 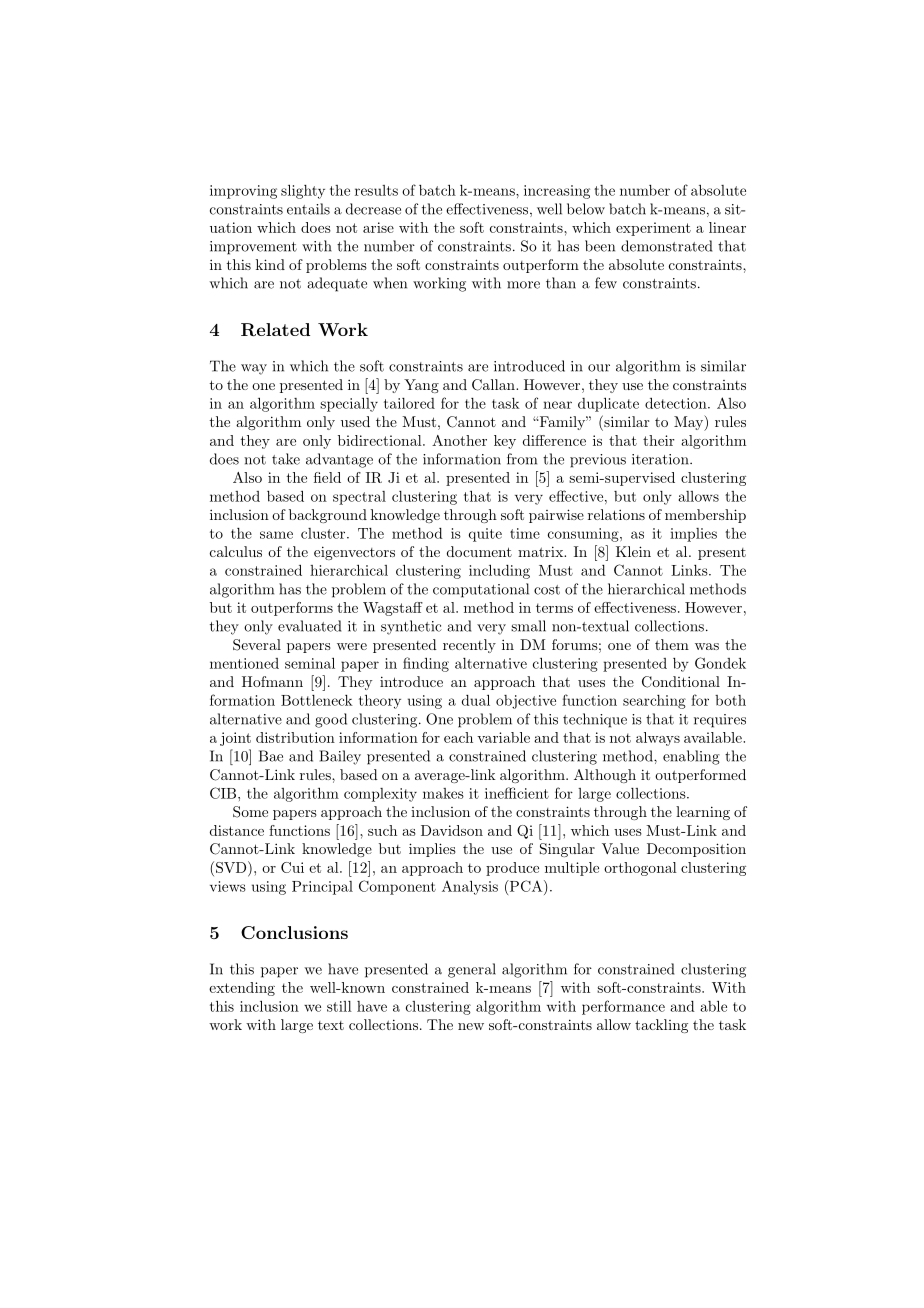 I want to click on entails, so click(x=308, y=209).
